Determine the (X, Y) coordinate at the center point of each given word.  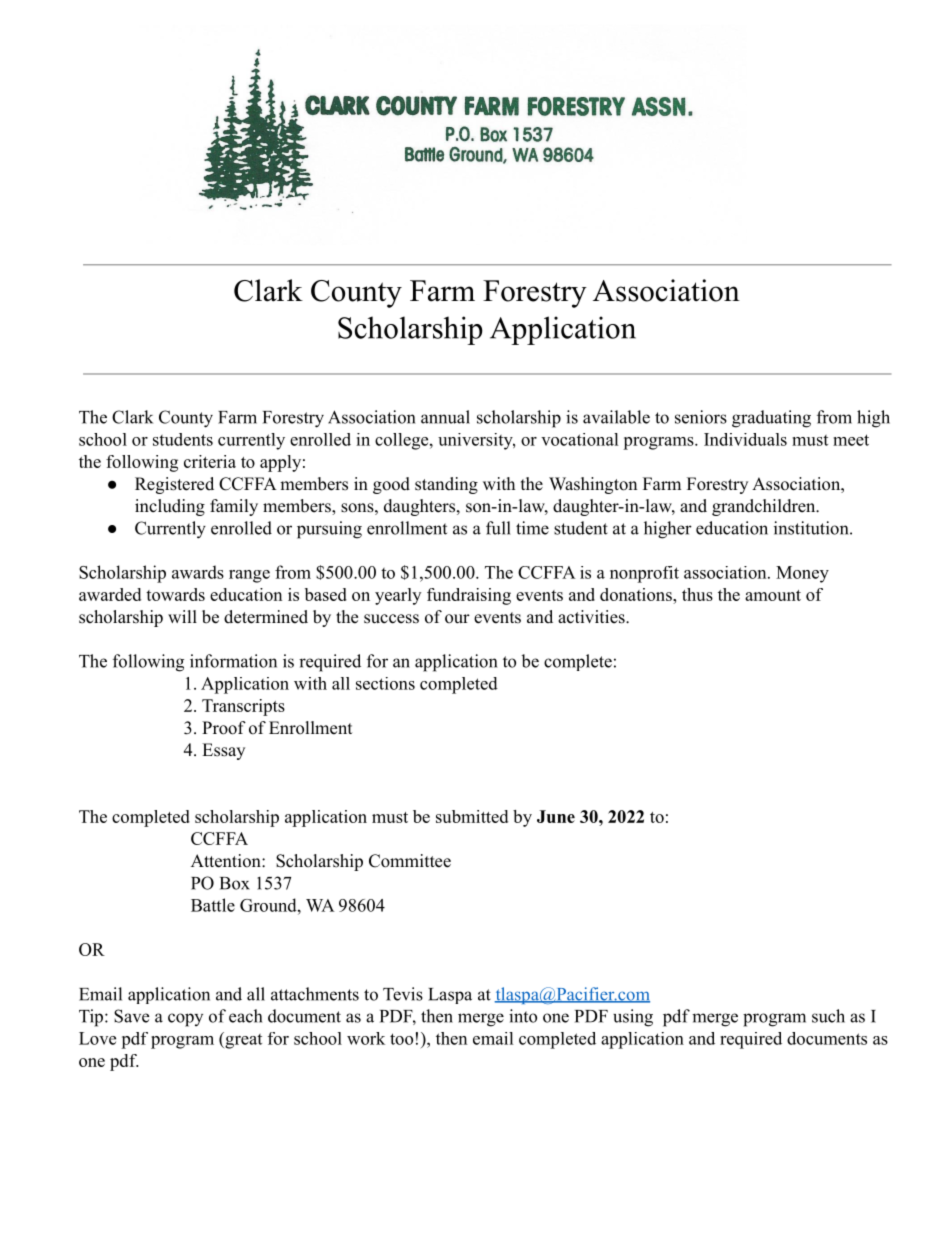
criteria (210, 461)
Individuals (745, 439)
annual (445, 417)
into (523, 1016)
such (828, 1016)
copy (185, 1020)
